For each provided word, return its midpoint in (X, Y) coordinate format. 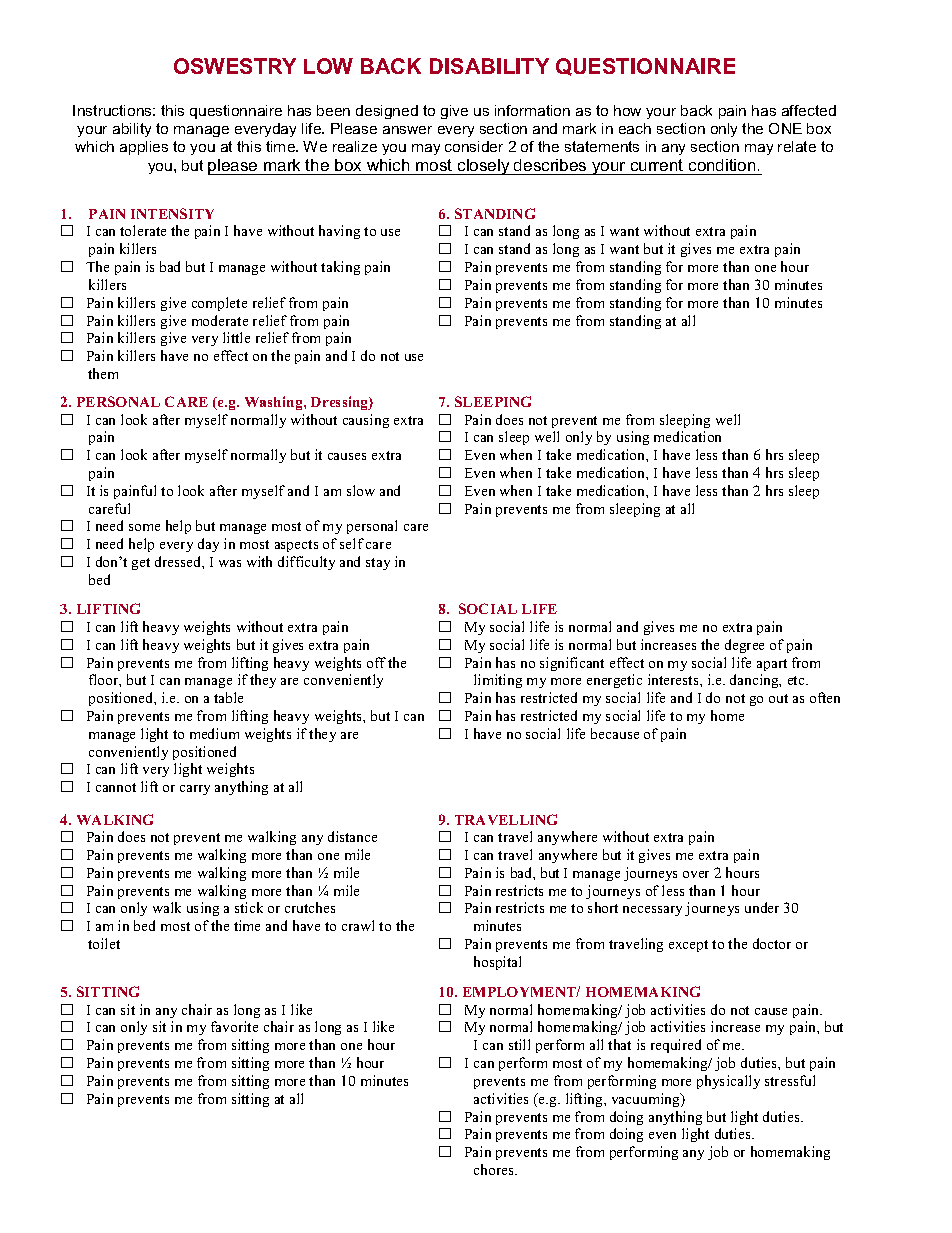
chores (495, 1169)
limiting (498, 681)
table (228, 697)
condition (722, 167)
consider (474, 146)
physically (728, 1082)
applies (144, 148)
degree (744, 646)
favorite (234, 1026)
